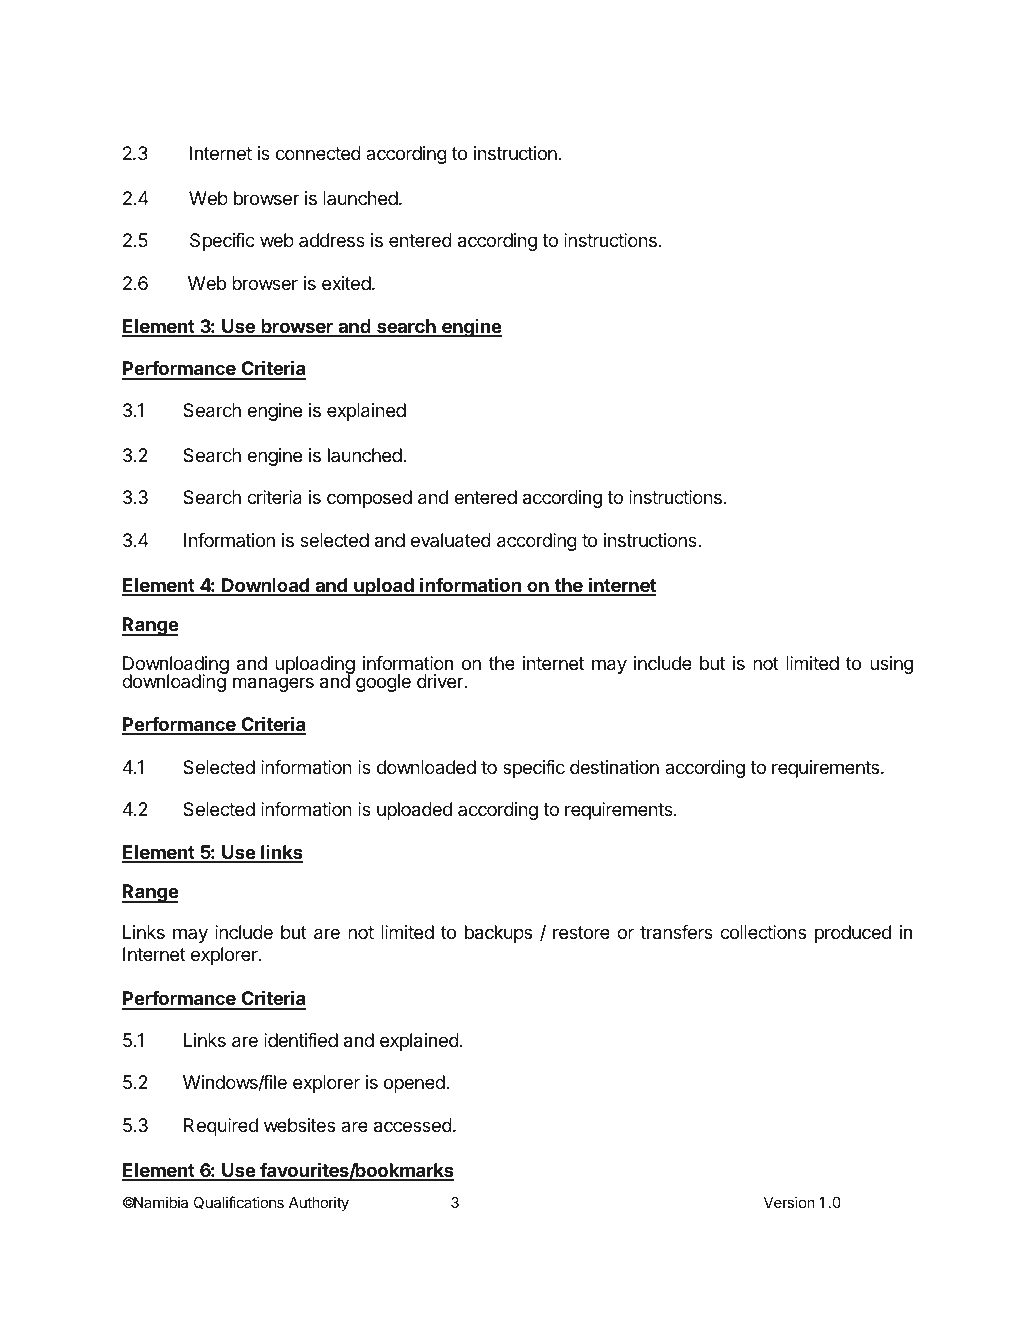  What do you see at coordinates (319, 1203) in the screenshot?
I see `Authority` at bounding box center [319, 1203].
